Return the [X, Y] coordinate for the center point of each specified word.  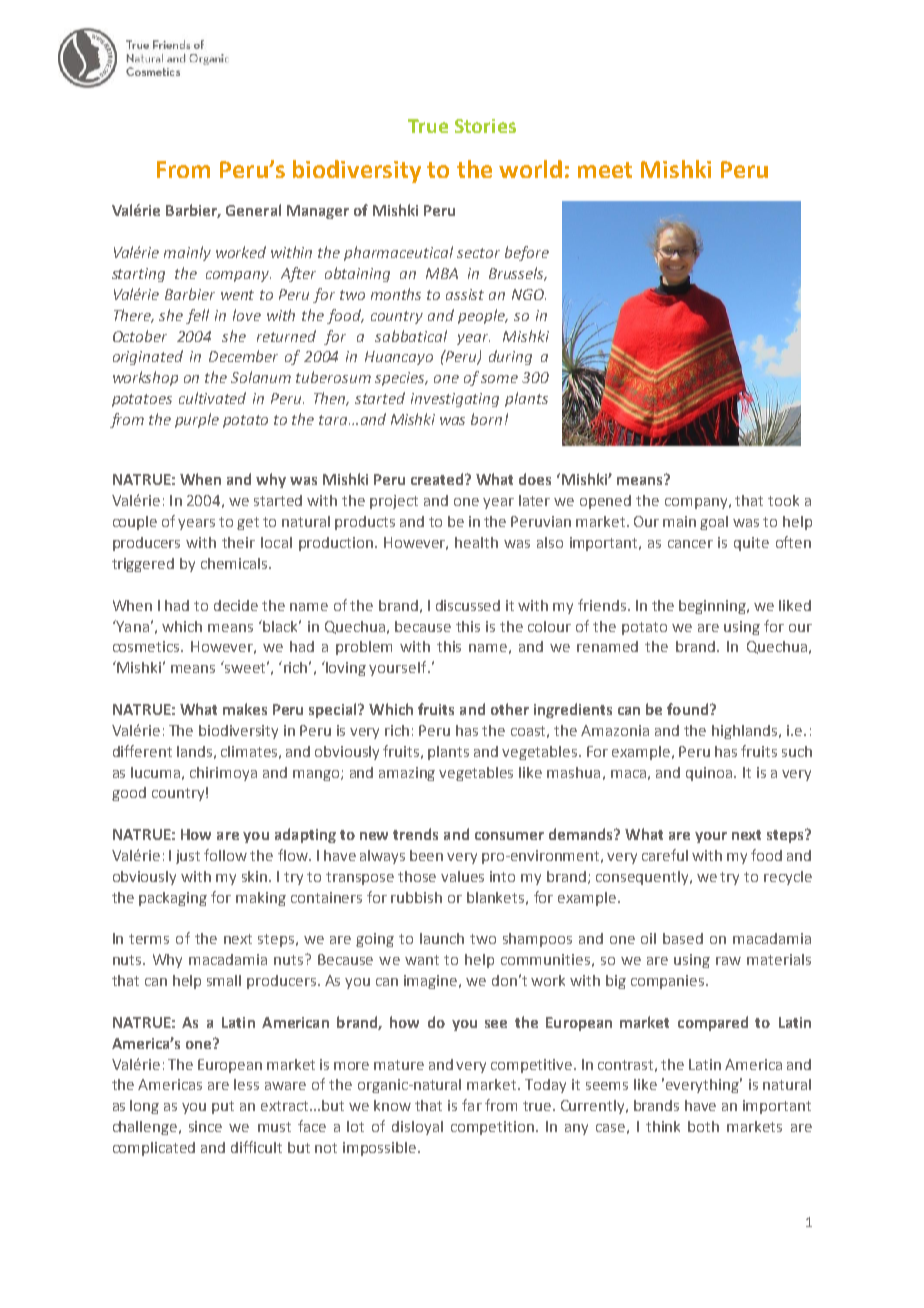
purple [197, 420]
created [438, 479]
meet [605, 170]
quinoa [710, 774]
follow [225, 855]
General [253, 210]
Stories [485, 126]
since [205, 1126]
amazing [407, 774]
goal [714, 523]
